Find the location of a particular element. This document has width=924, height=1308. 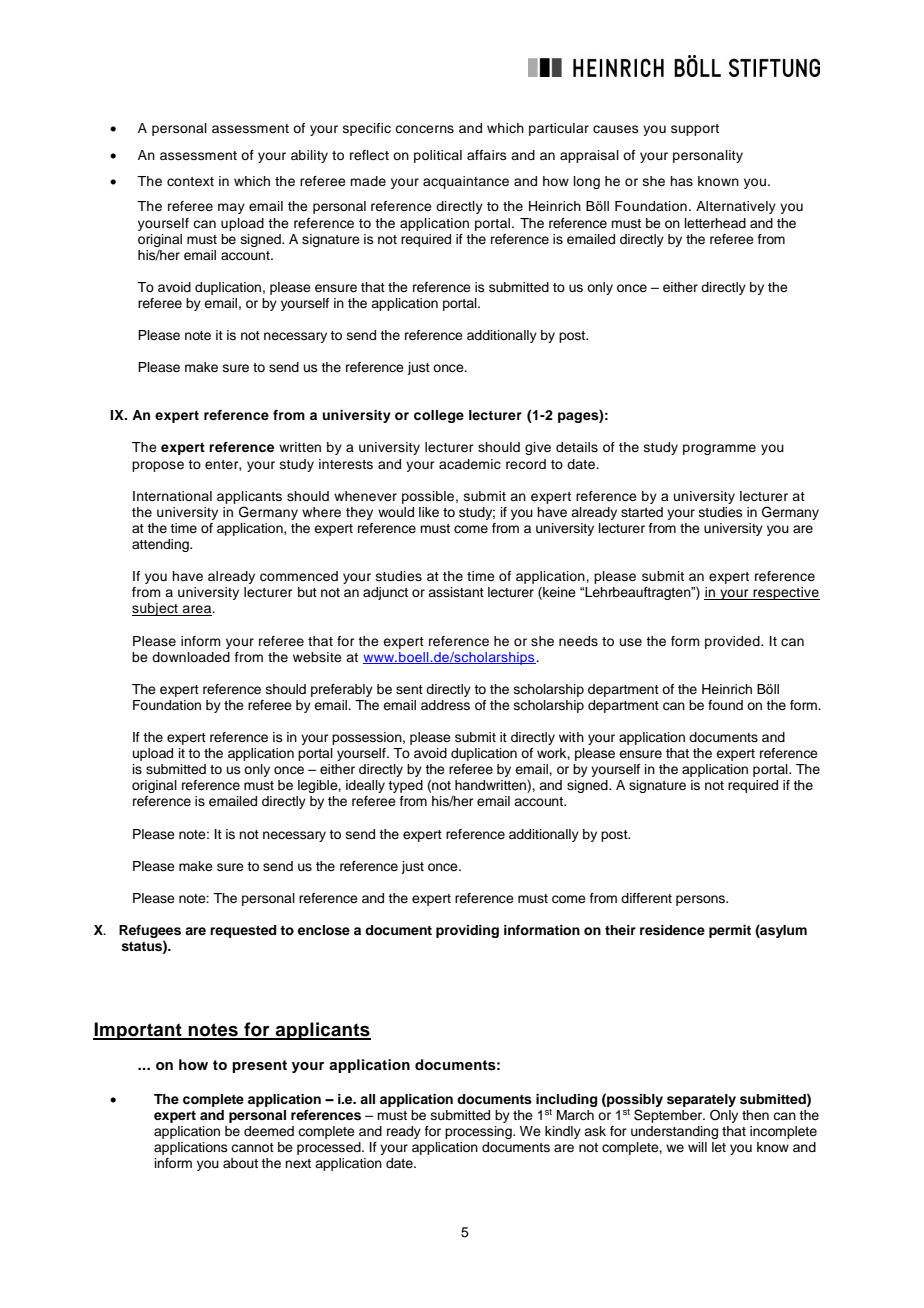

college is located at coordinates (439, 416).
